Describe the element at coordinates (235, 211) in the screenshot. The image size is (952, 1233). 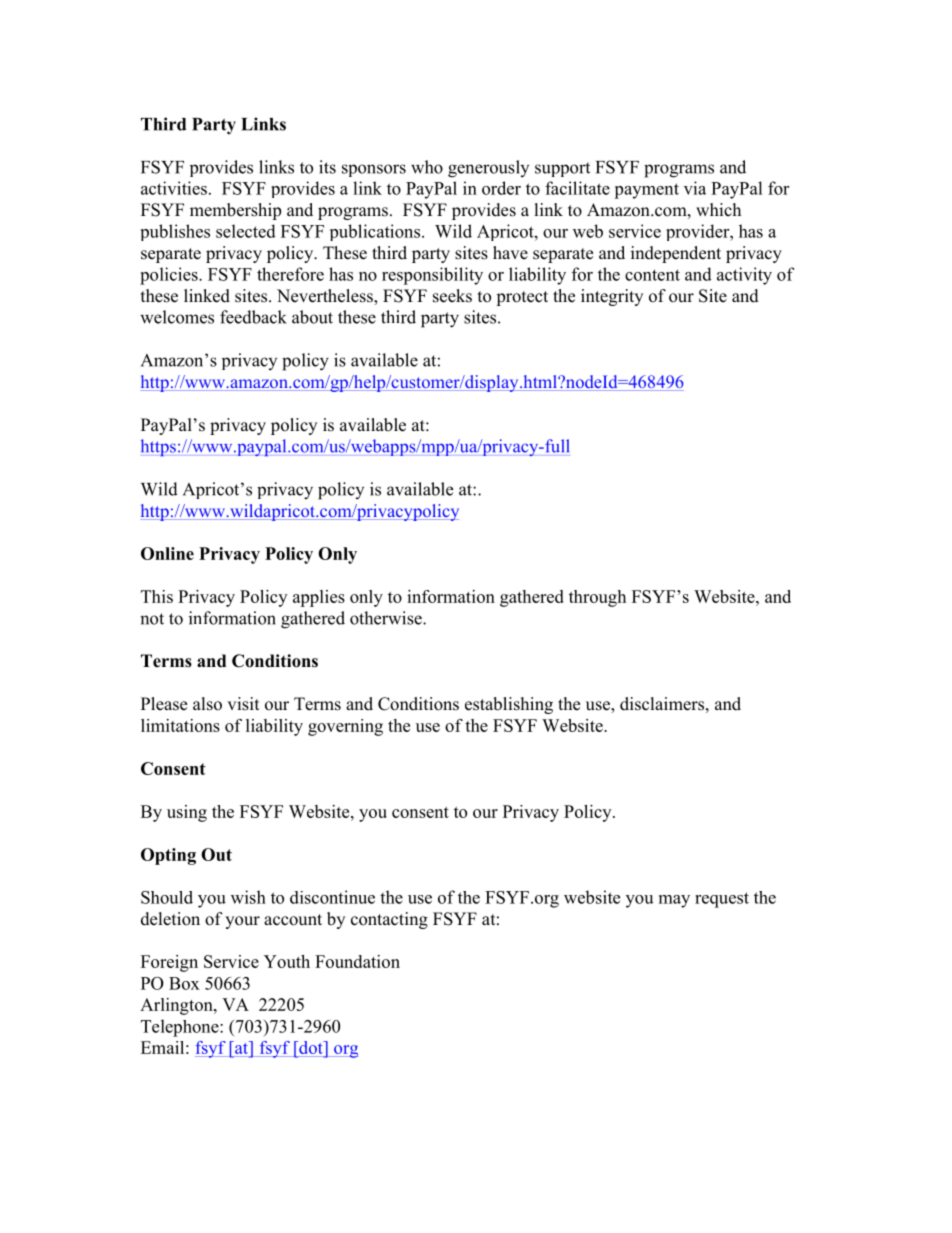
I see `membership` at that location.
